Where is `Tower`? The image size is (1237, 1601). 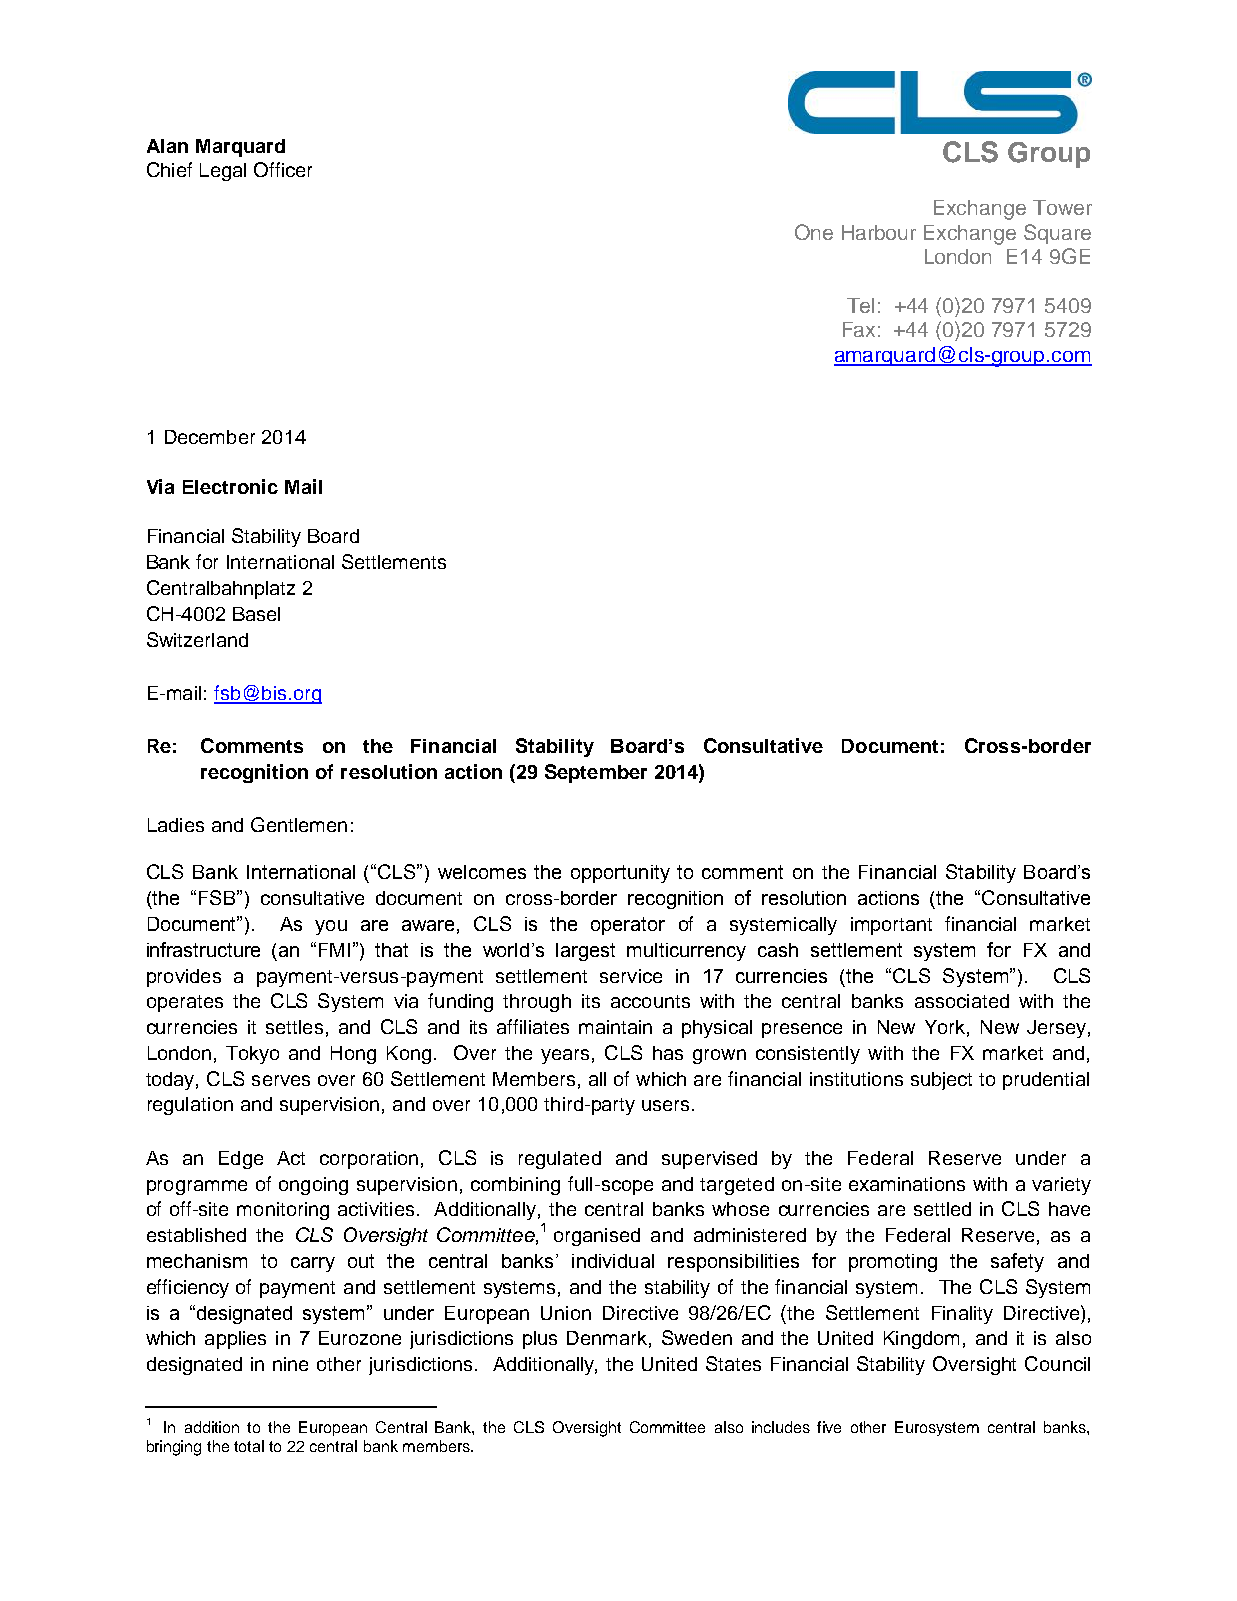 Tower is located at coordinates (1062, 207).
